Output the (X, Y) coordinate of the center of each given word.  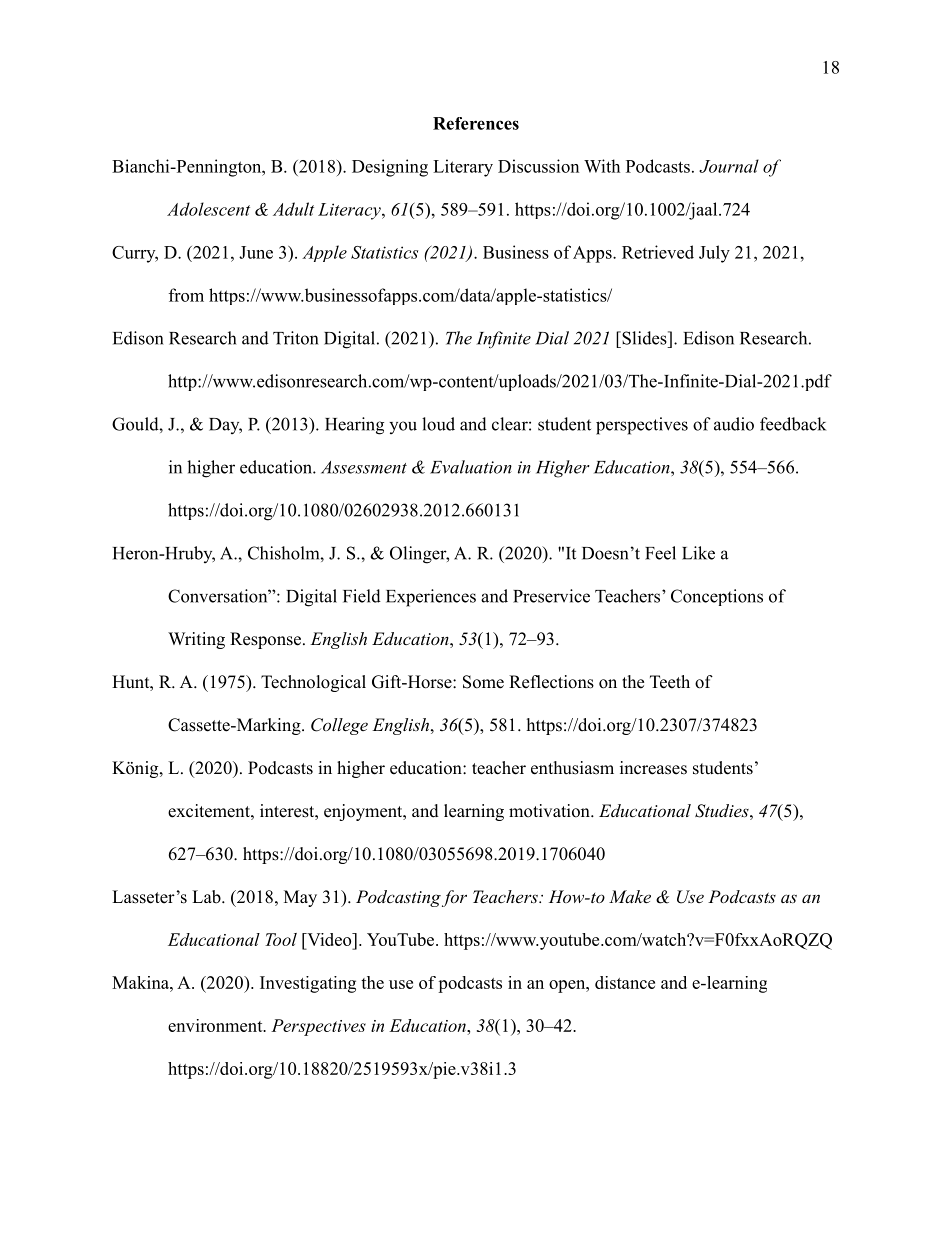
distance (625, 982)
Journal (729, 166)
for (454, 898)
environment (216, 1025)
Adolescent (208, 209)
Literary (463, 168)
